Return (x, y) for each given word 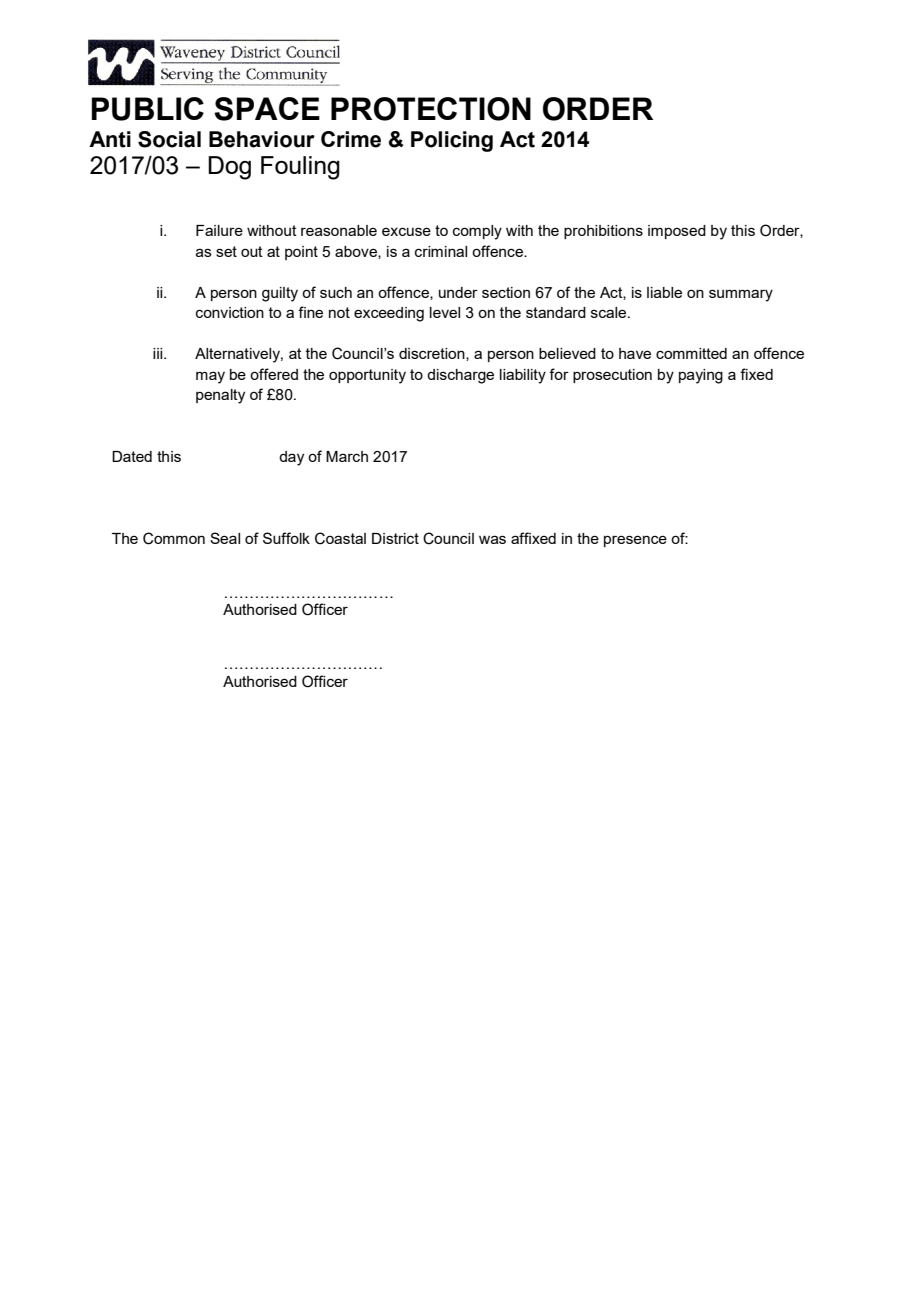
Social (169, 139)
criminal (441, 251)
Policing (452, 141)
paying (701, 376)
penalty (220, 396)
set (226, 251)
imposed (677, 232)
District (395, 538)
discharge (460, 376)
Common (174, 538)
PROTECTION (431, 109)
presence (635, 541)
